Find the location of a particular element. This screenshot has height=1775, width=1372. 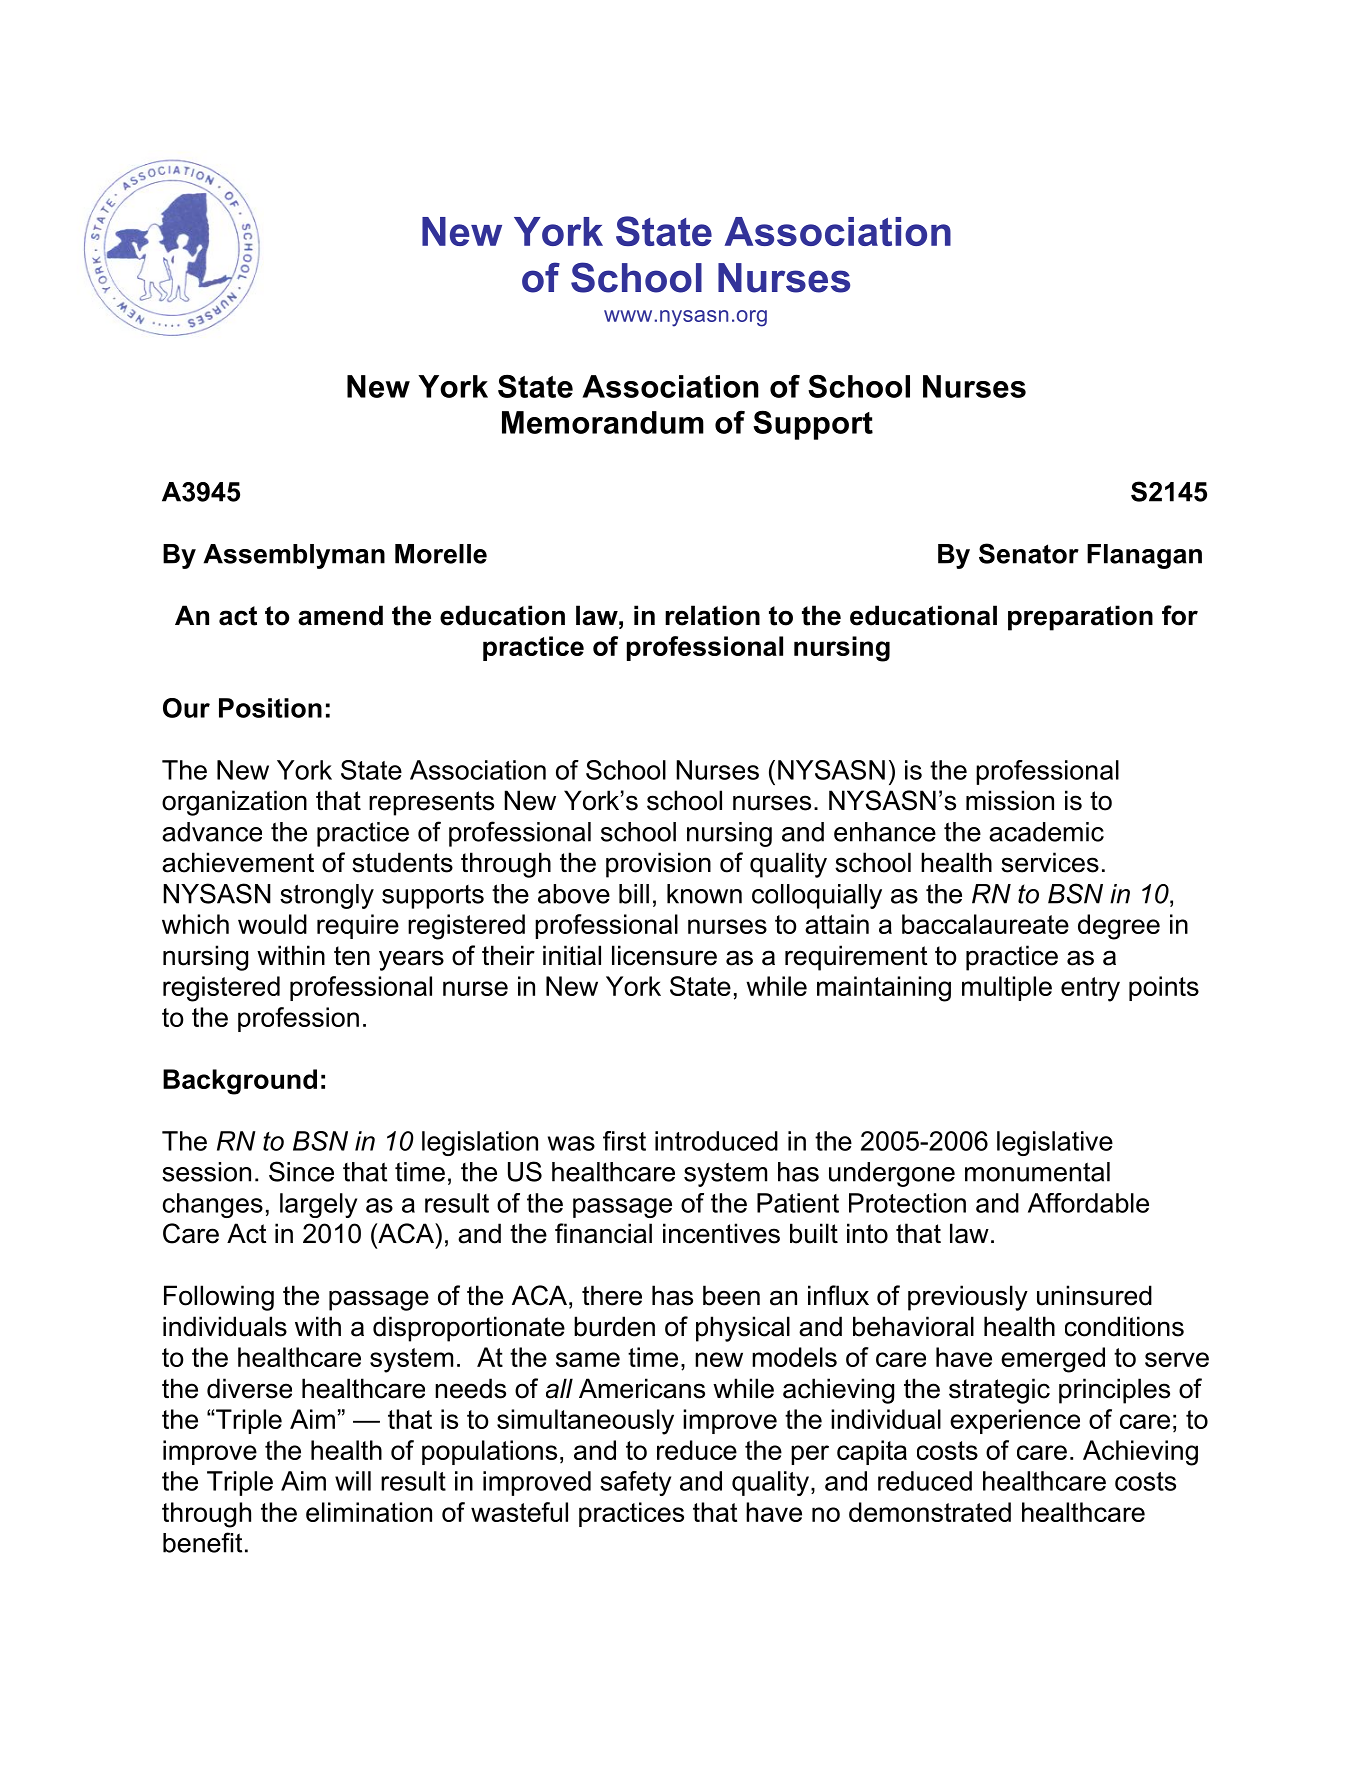

licensure is located at coordinates (664, 955).
